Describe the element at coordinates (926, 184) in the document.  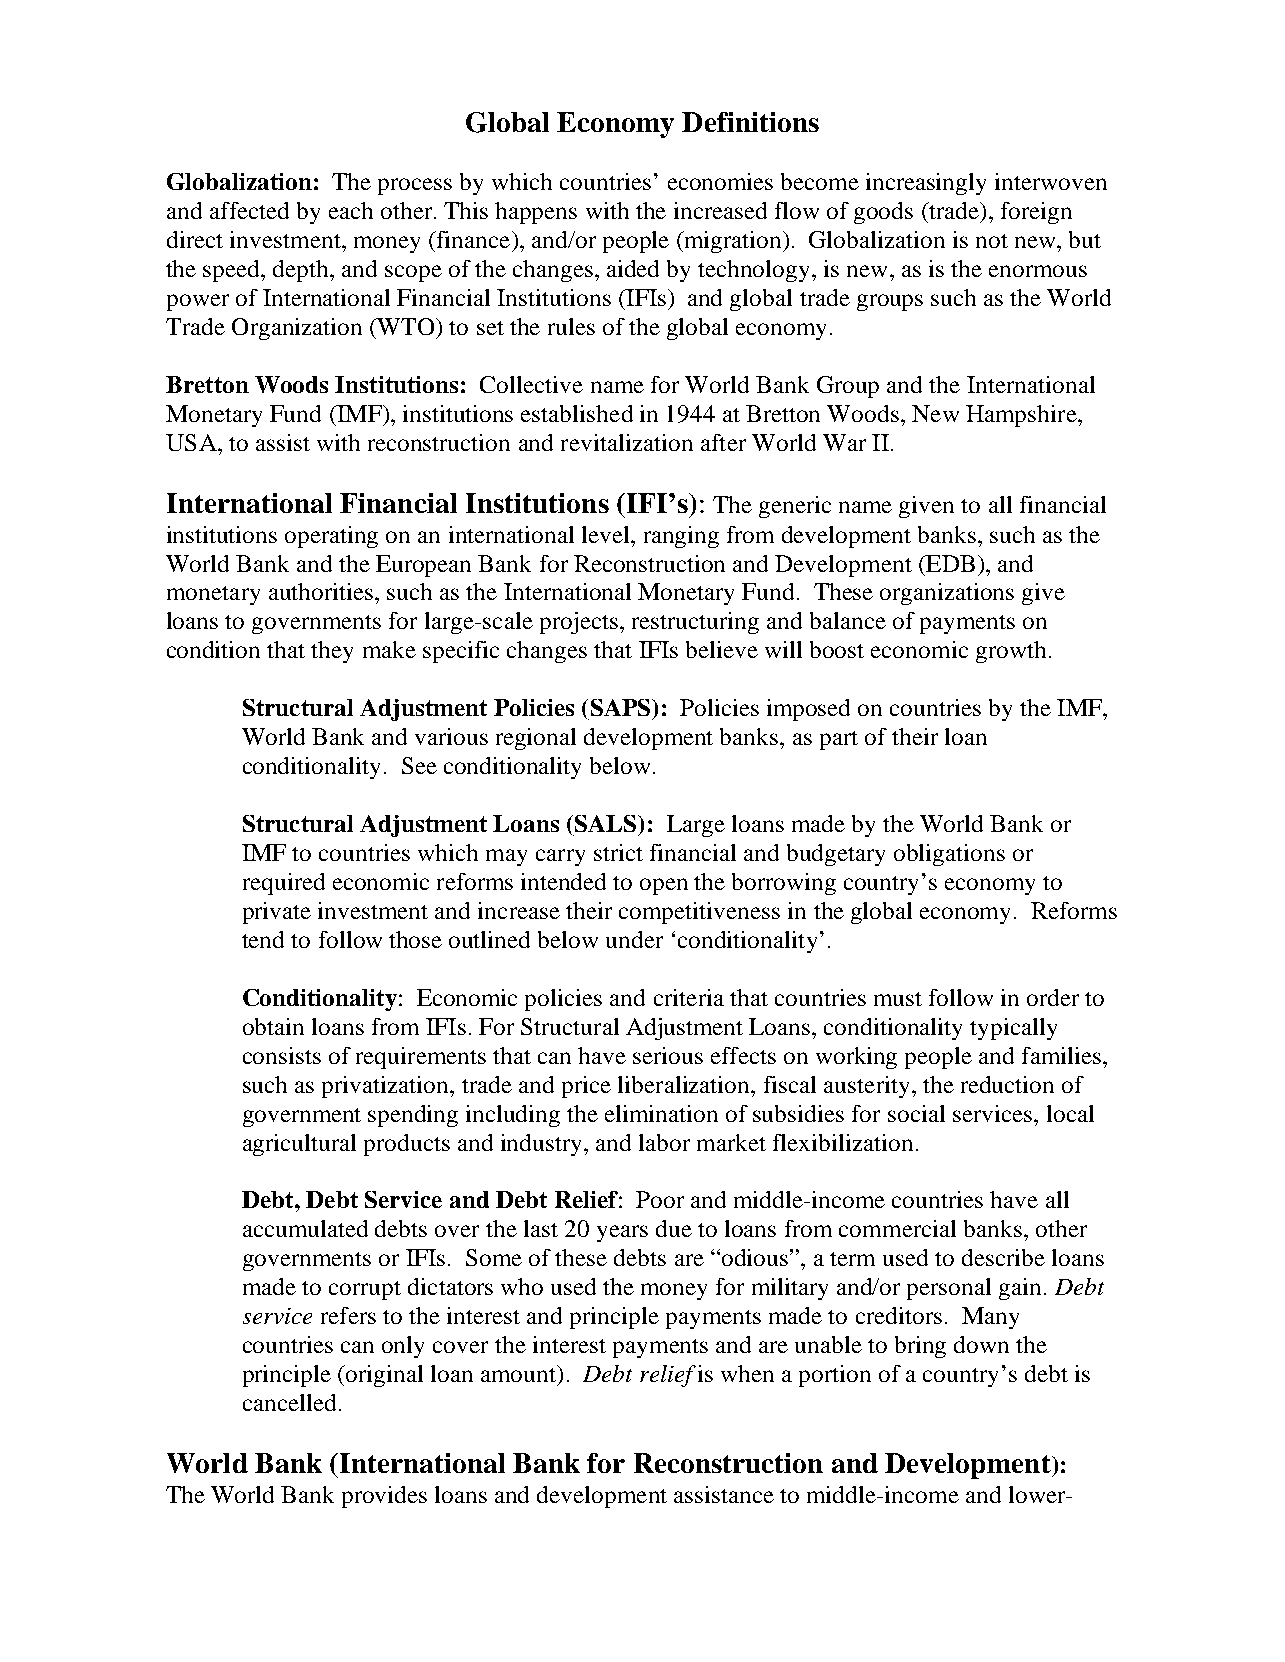
I see `increasingly` at that location.
